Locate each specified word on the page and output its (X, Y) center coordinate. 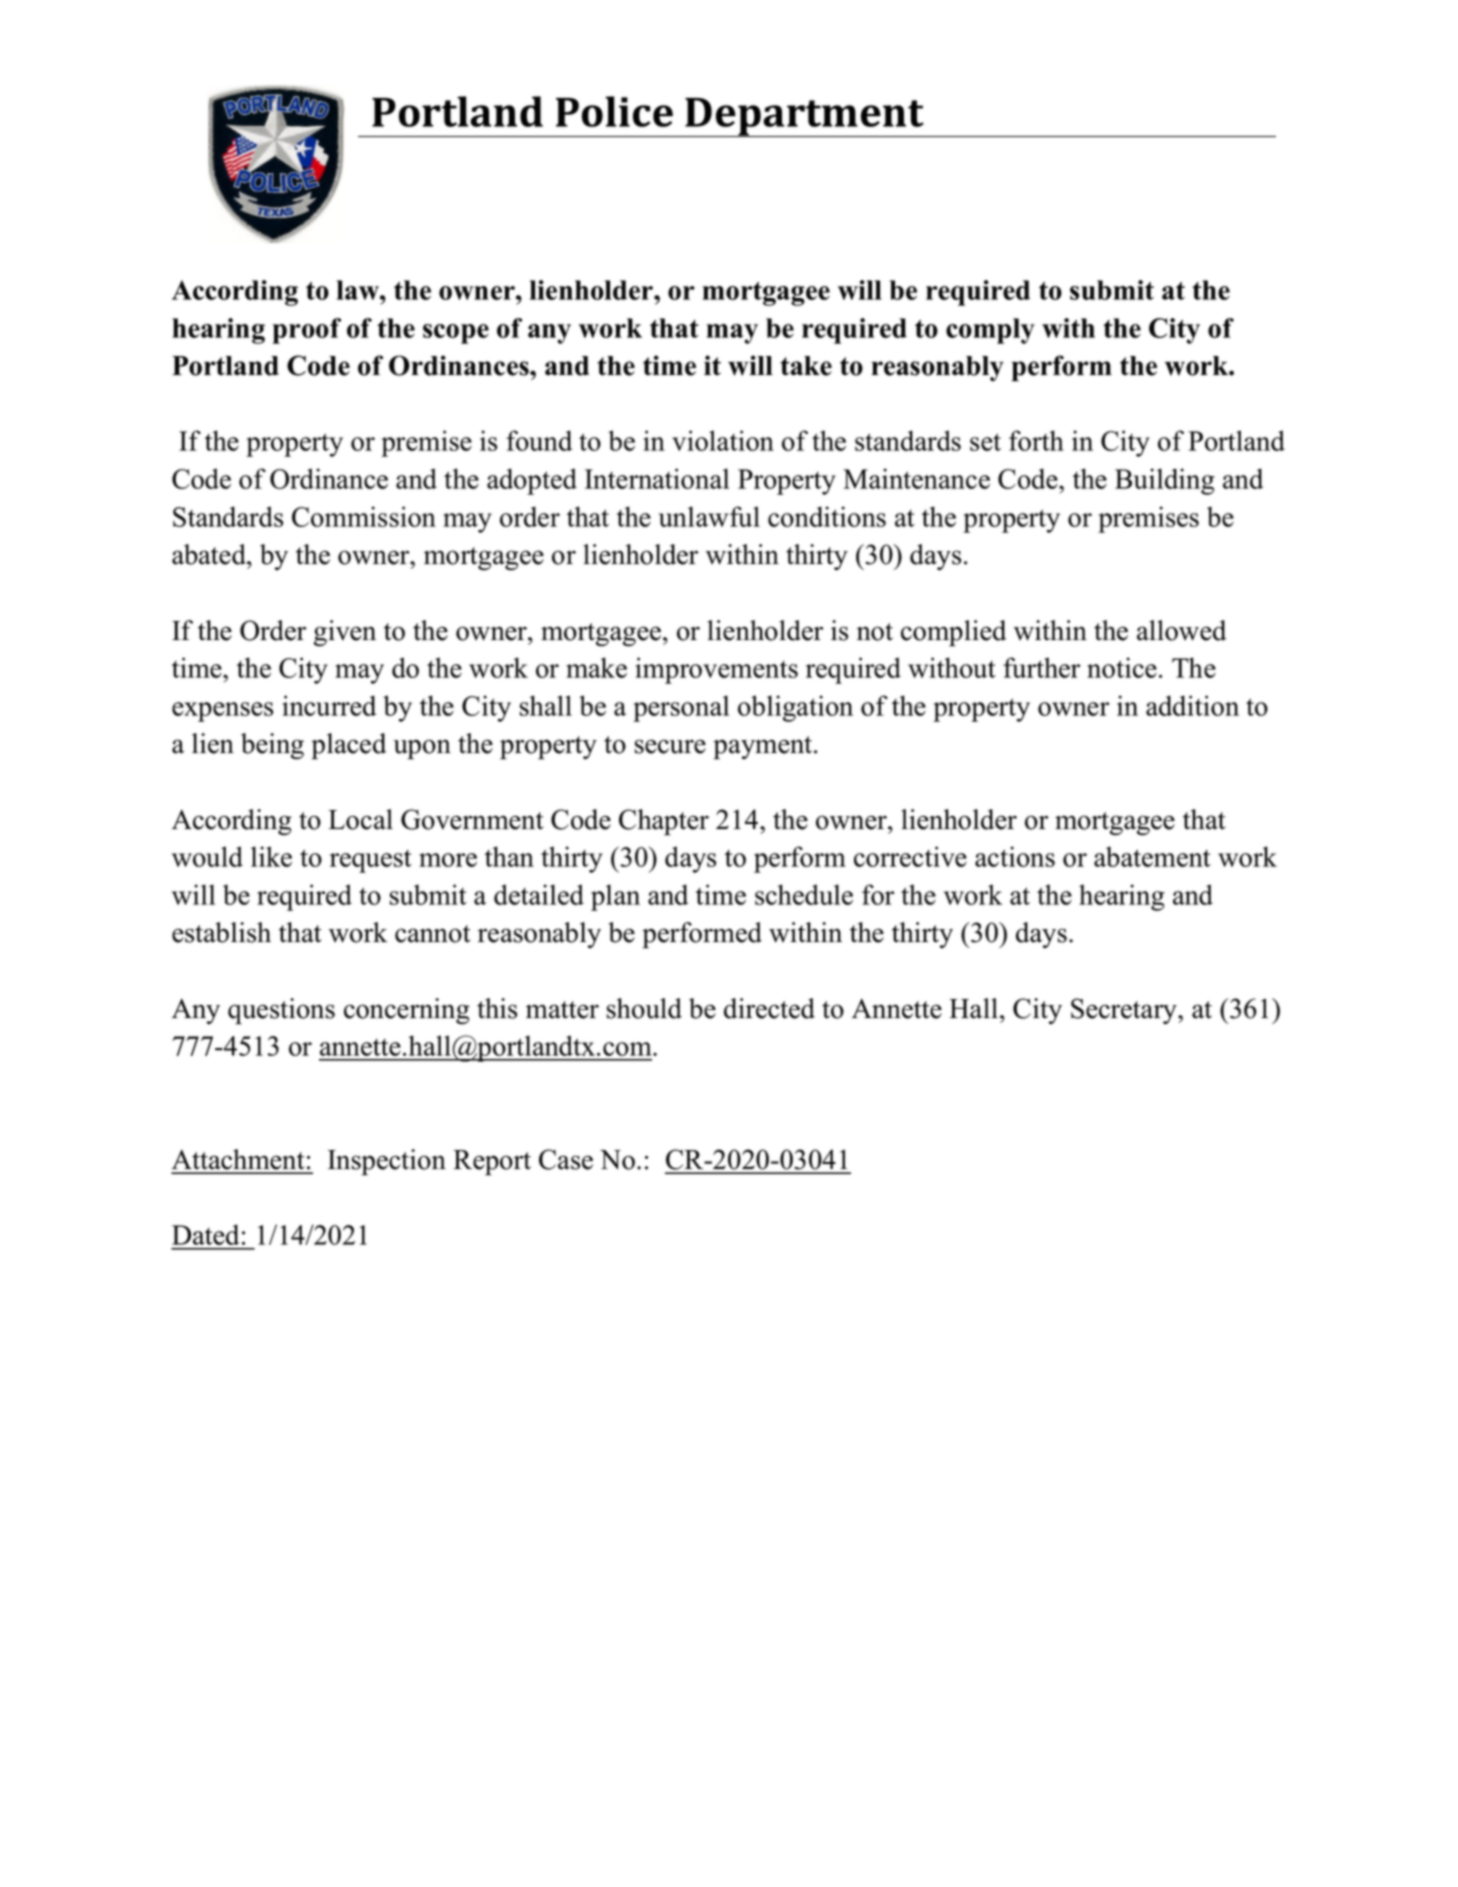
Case (566, 1159)
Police (614, 111)
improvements (716, 670)
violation (723, 440)
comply (990, 331)
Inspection (387, 1162)
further (1041, 667)
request (371, 861)
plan (615, 897)
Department (804, 117)
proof (306, 331)
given (345, 633)
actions (1015, 856)
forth (1036, 440)
